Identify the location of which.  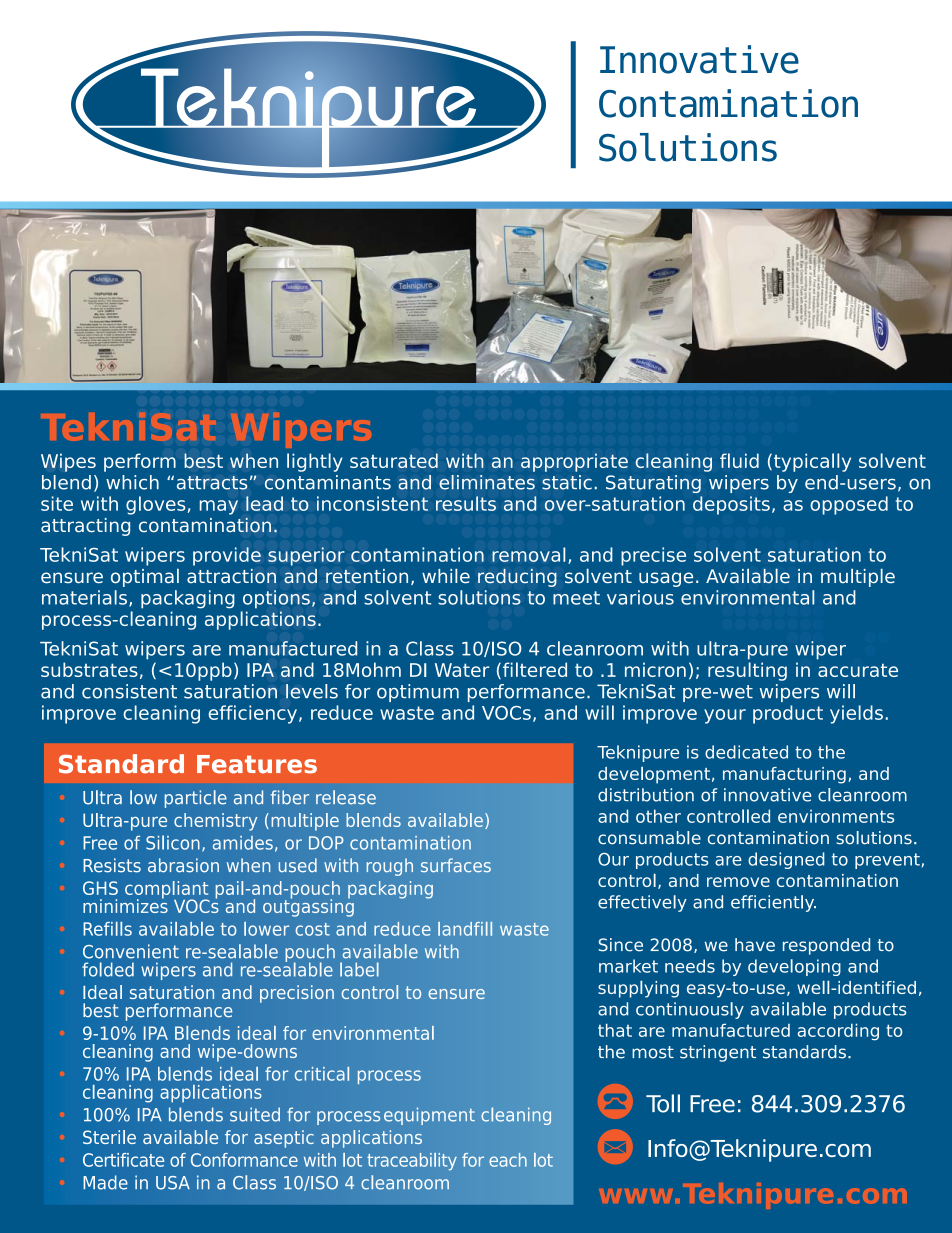
(132, 482).
